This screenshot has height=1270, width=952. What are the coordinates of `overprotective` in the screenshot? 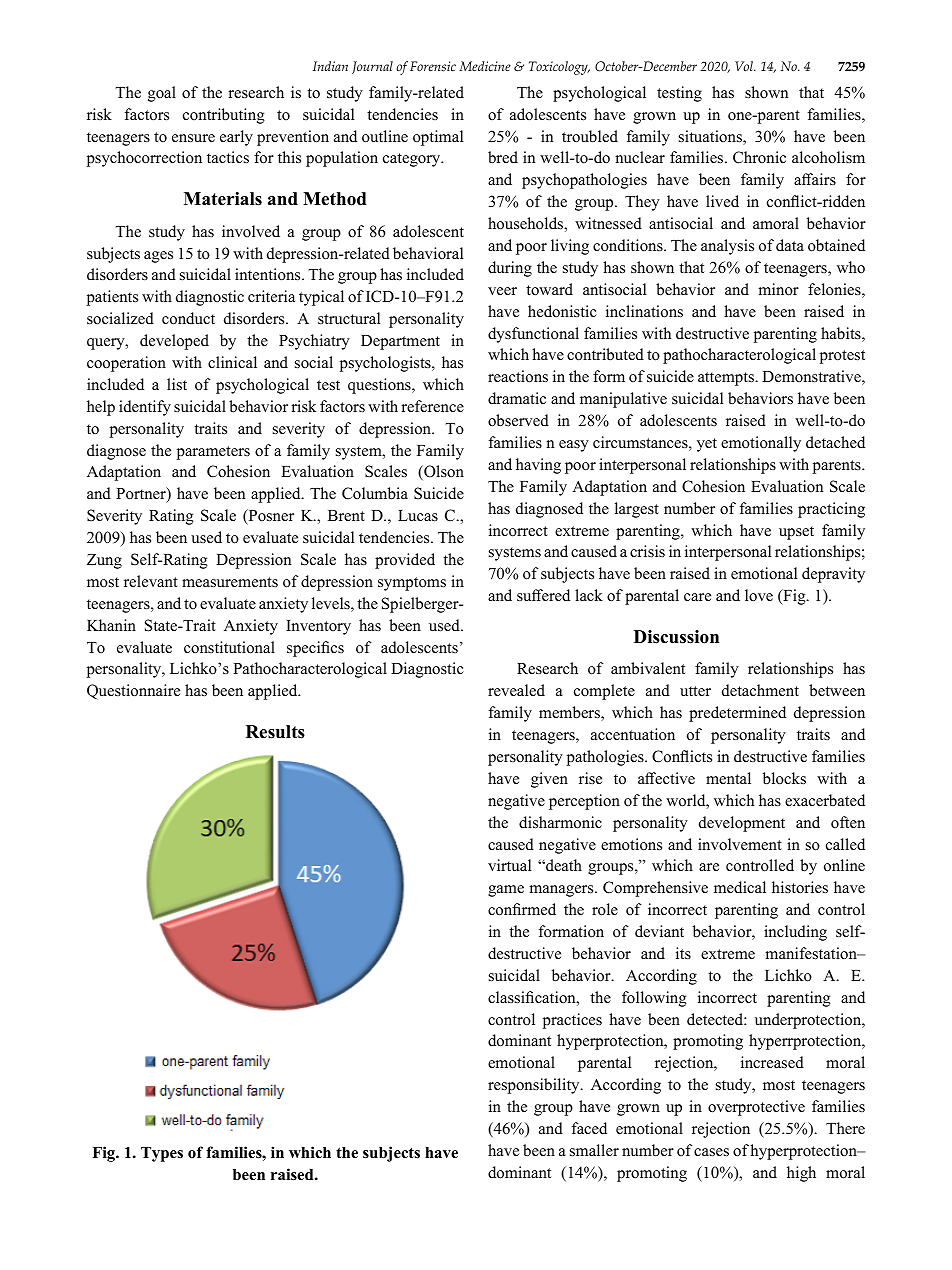 It's located at (756, 1108).
